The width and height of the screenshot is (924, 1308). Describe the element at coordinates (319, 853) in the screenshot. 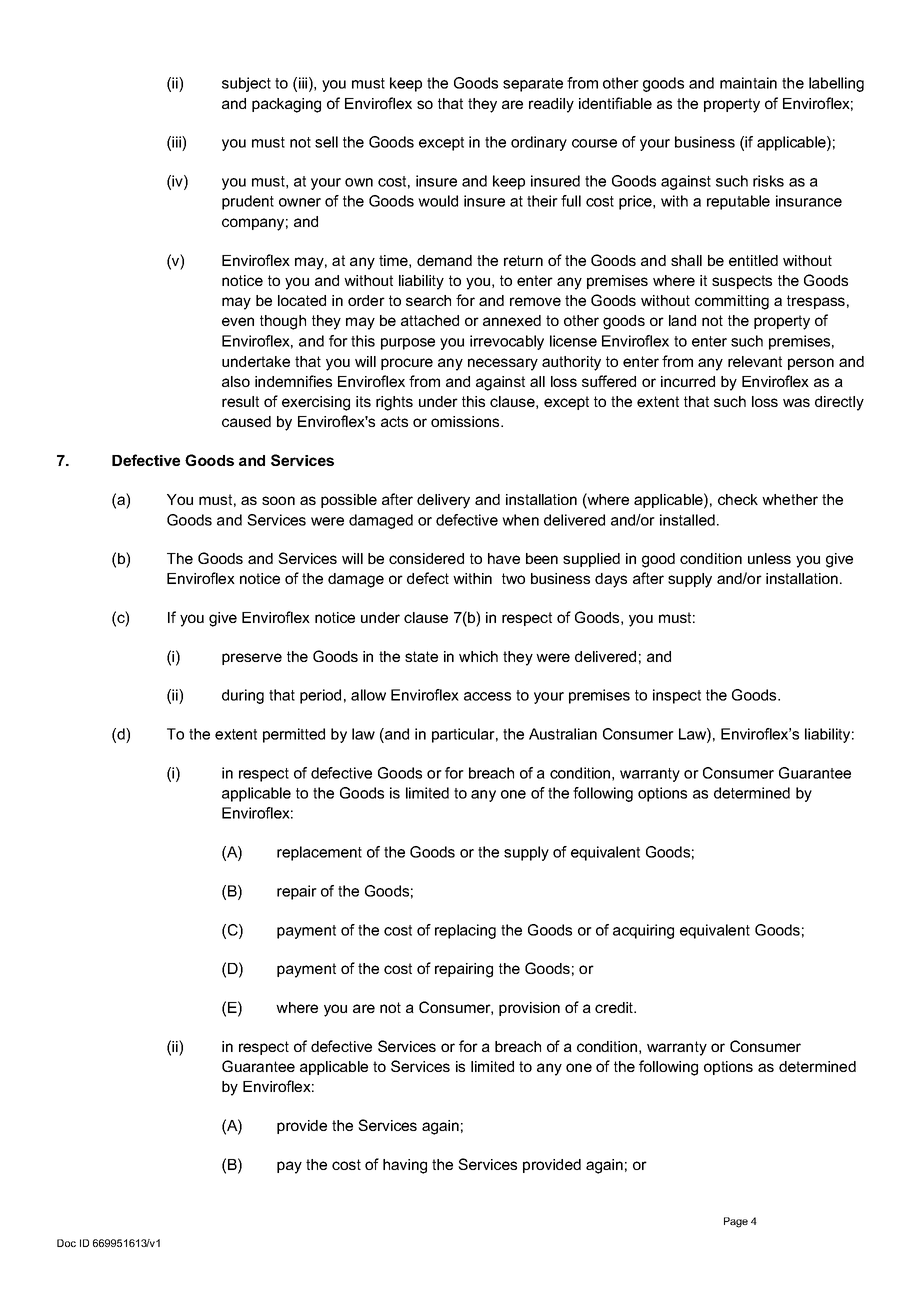

I see `replacement` at that location.
